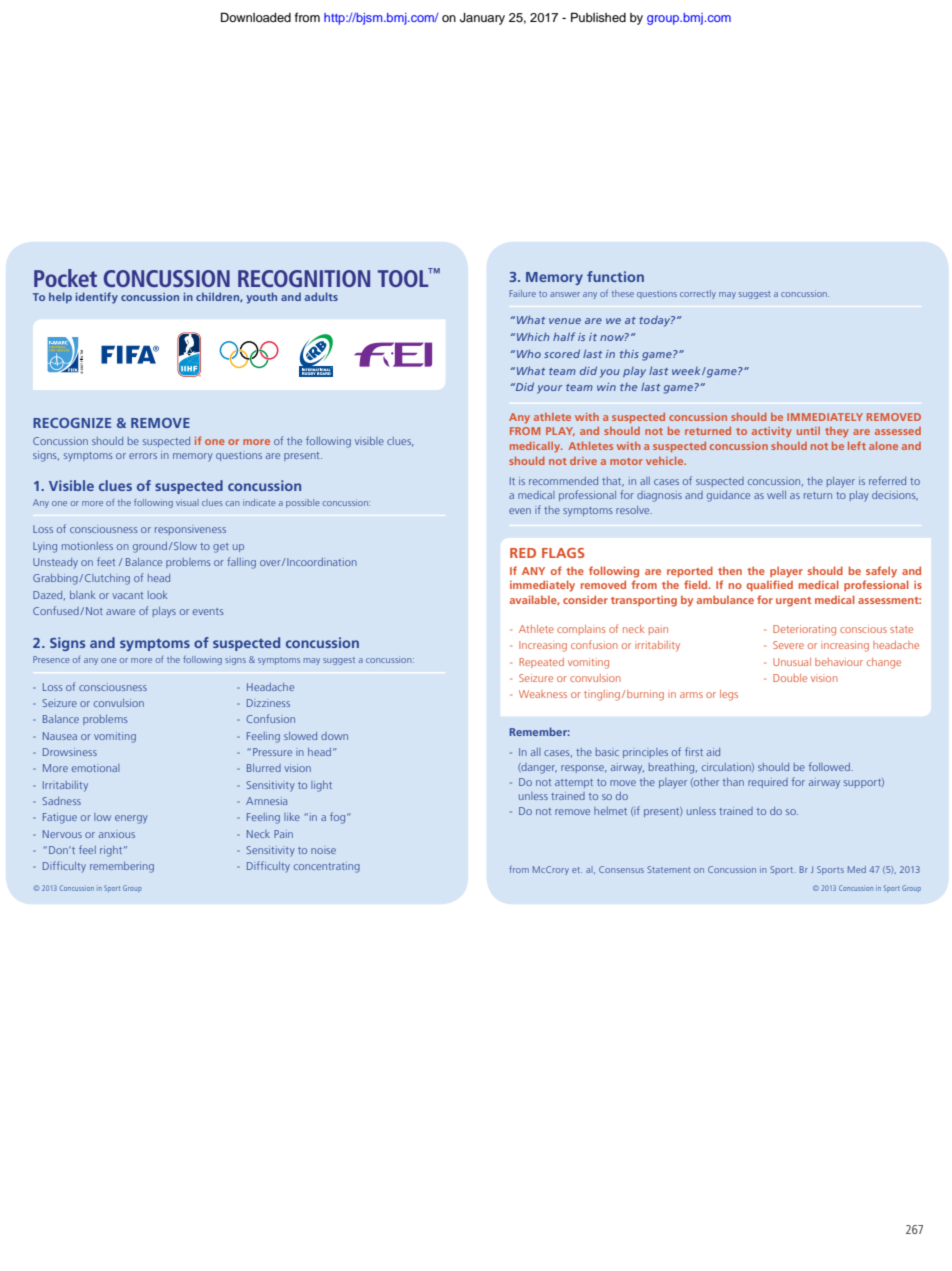 This screenshot has height=1271, width=952. I want to click on qualified, so click(770, 586).
